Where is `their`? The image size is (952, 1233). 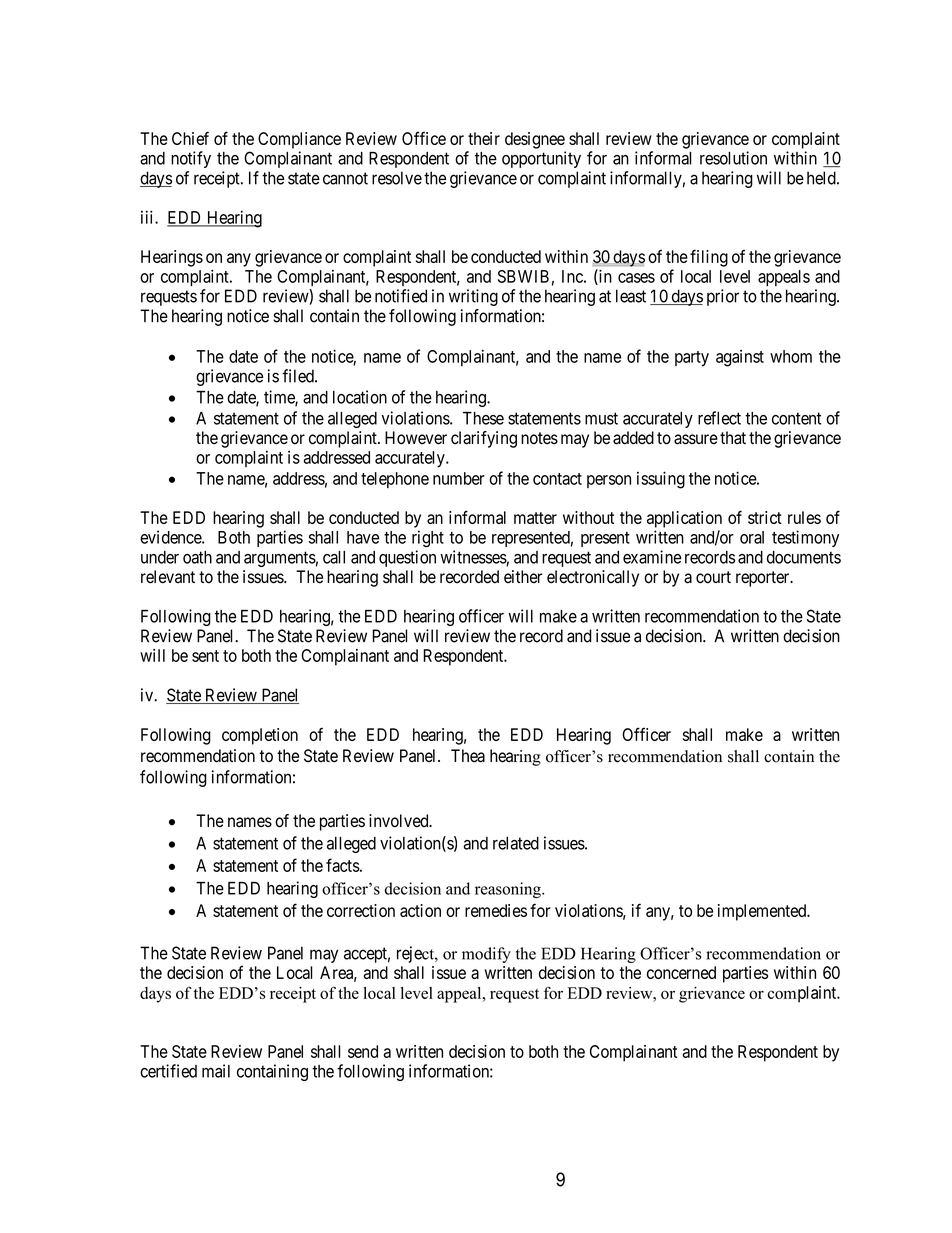 their is located at coordinates (484, 138).
